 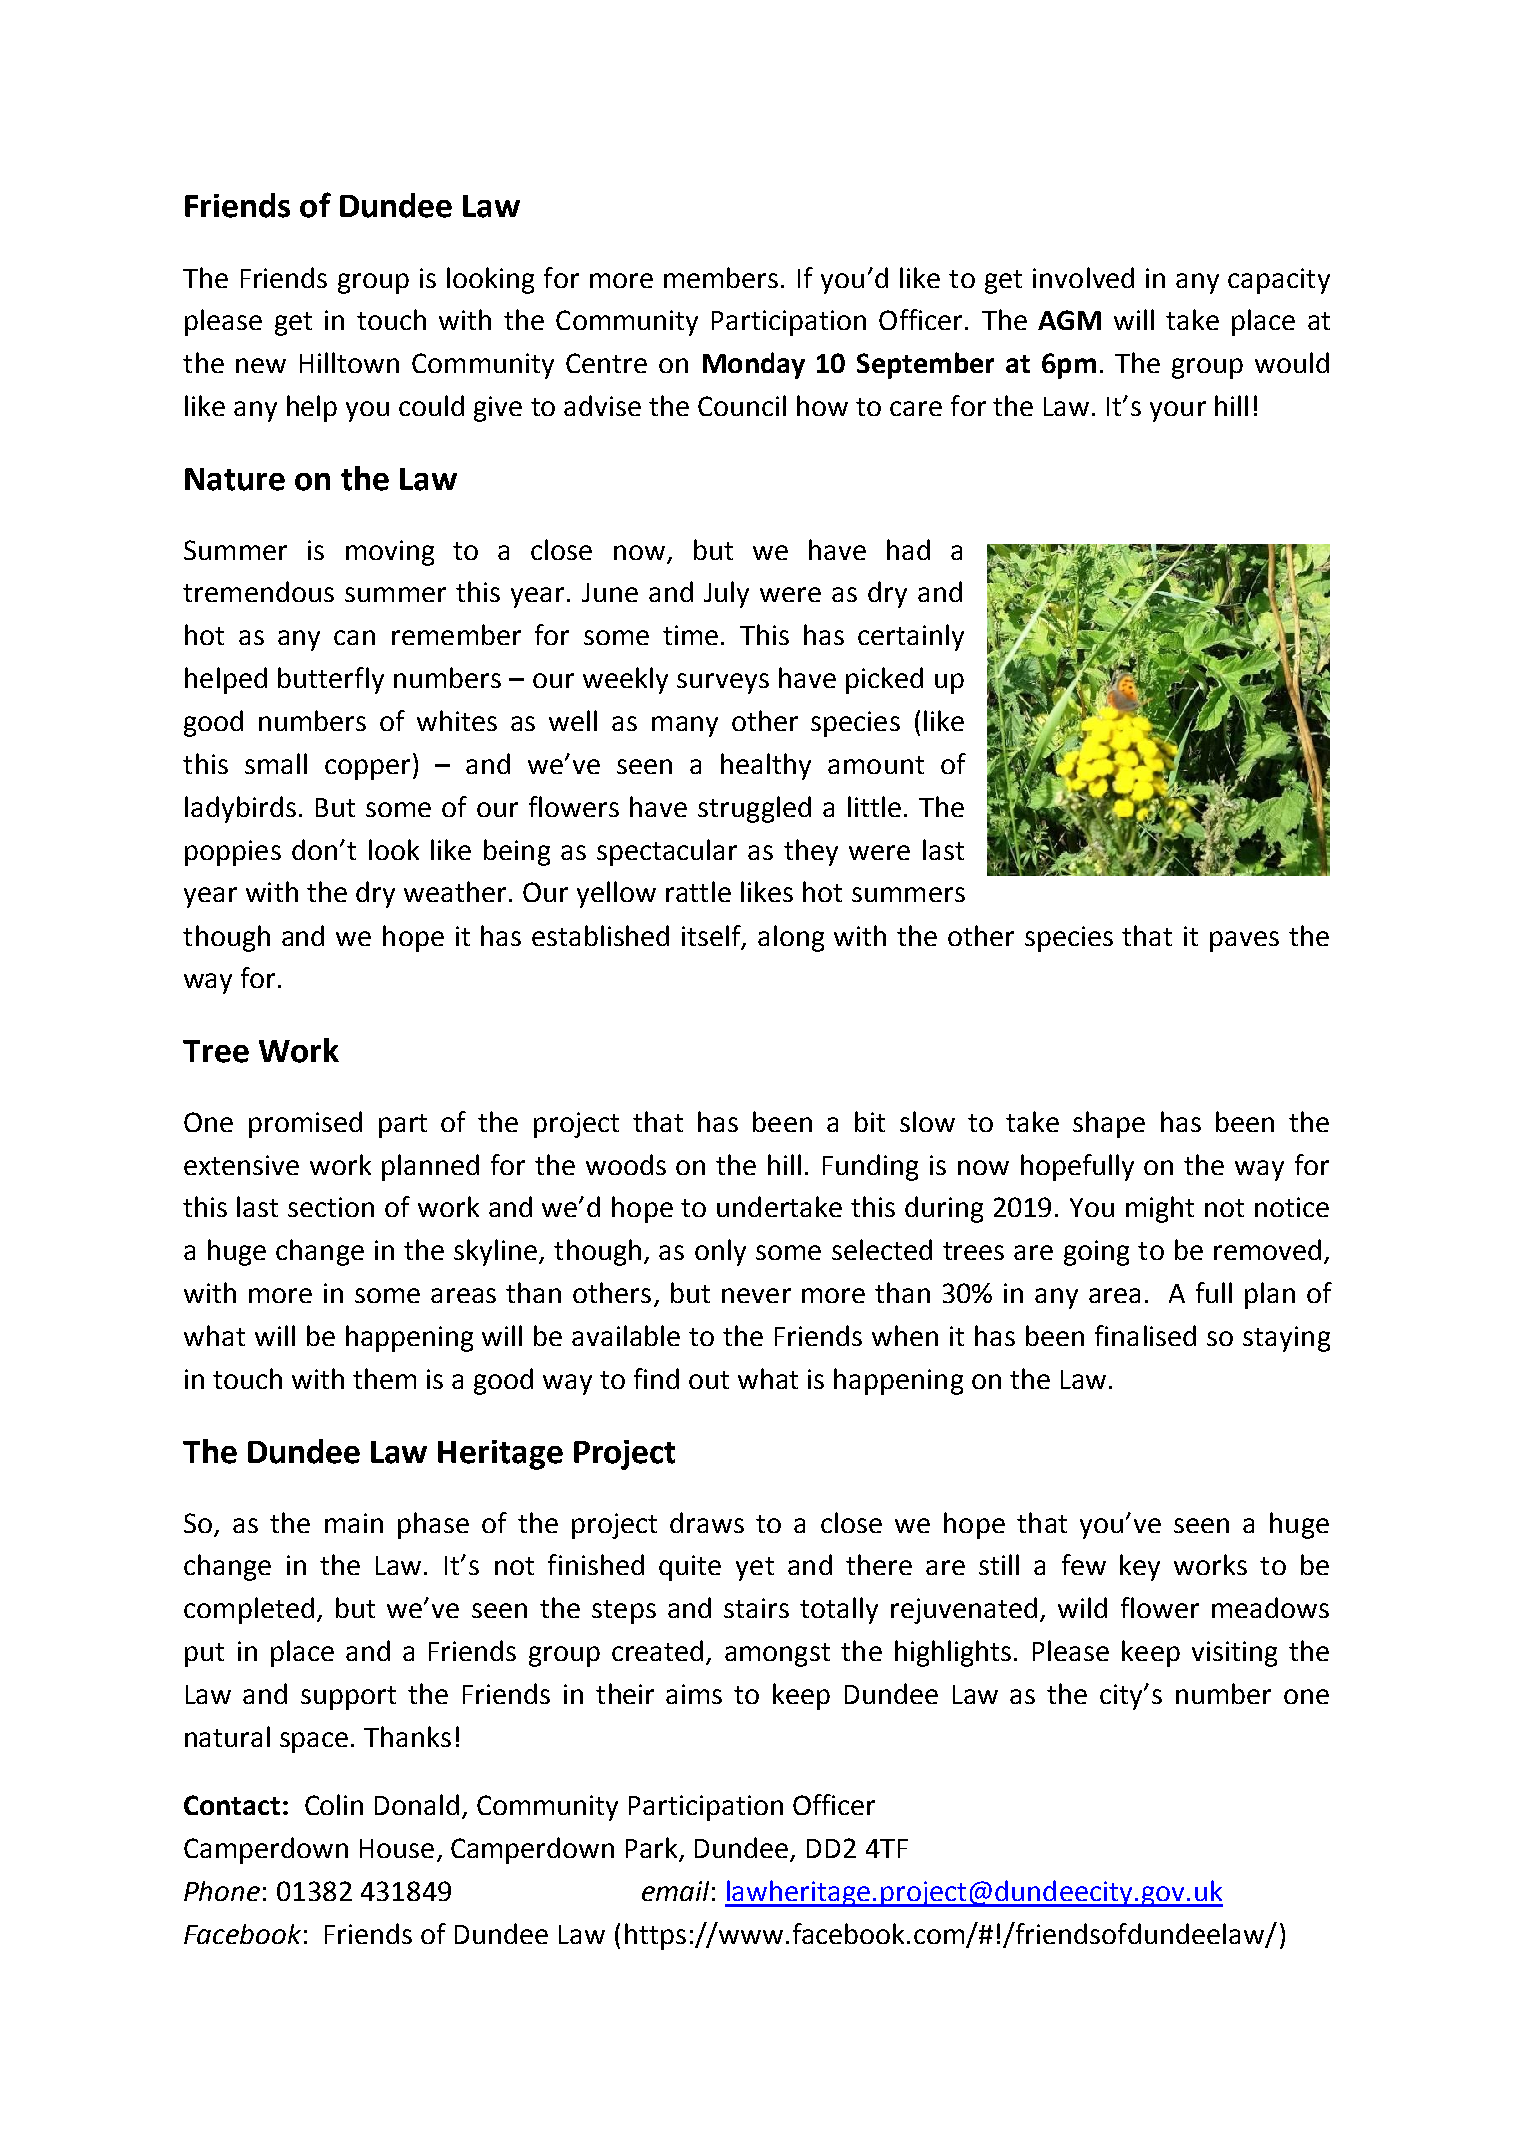 What do you see at coordinates (305, 1124) in the screenshot?
I see `promised` at bounding box center [305, 1124].
